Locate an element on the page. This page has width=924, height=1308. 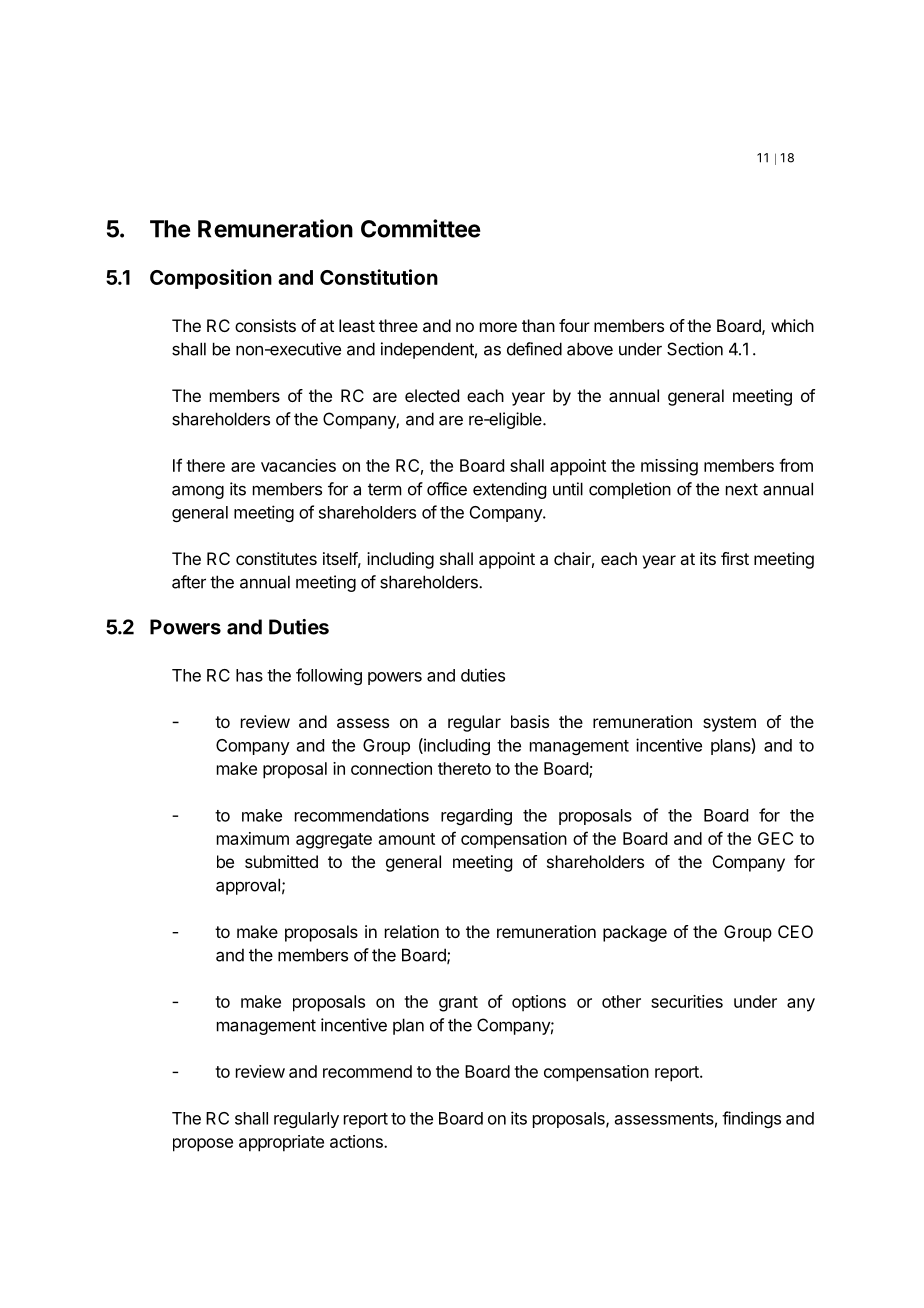
which is located at coordinates (792, 325).
